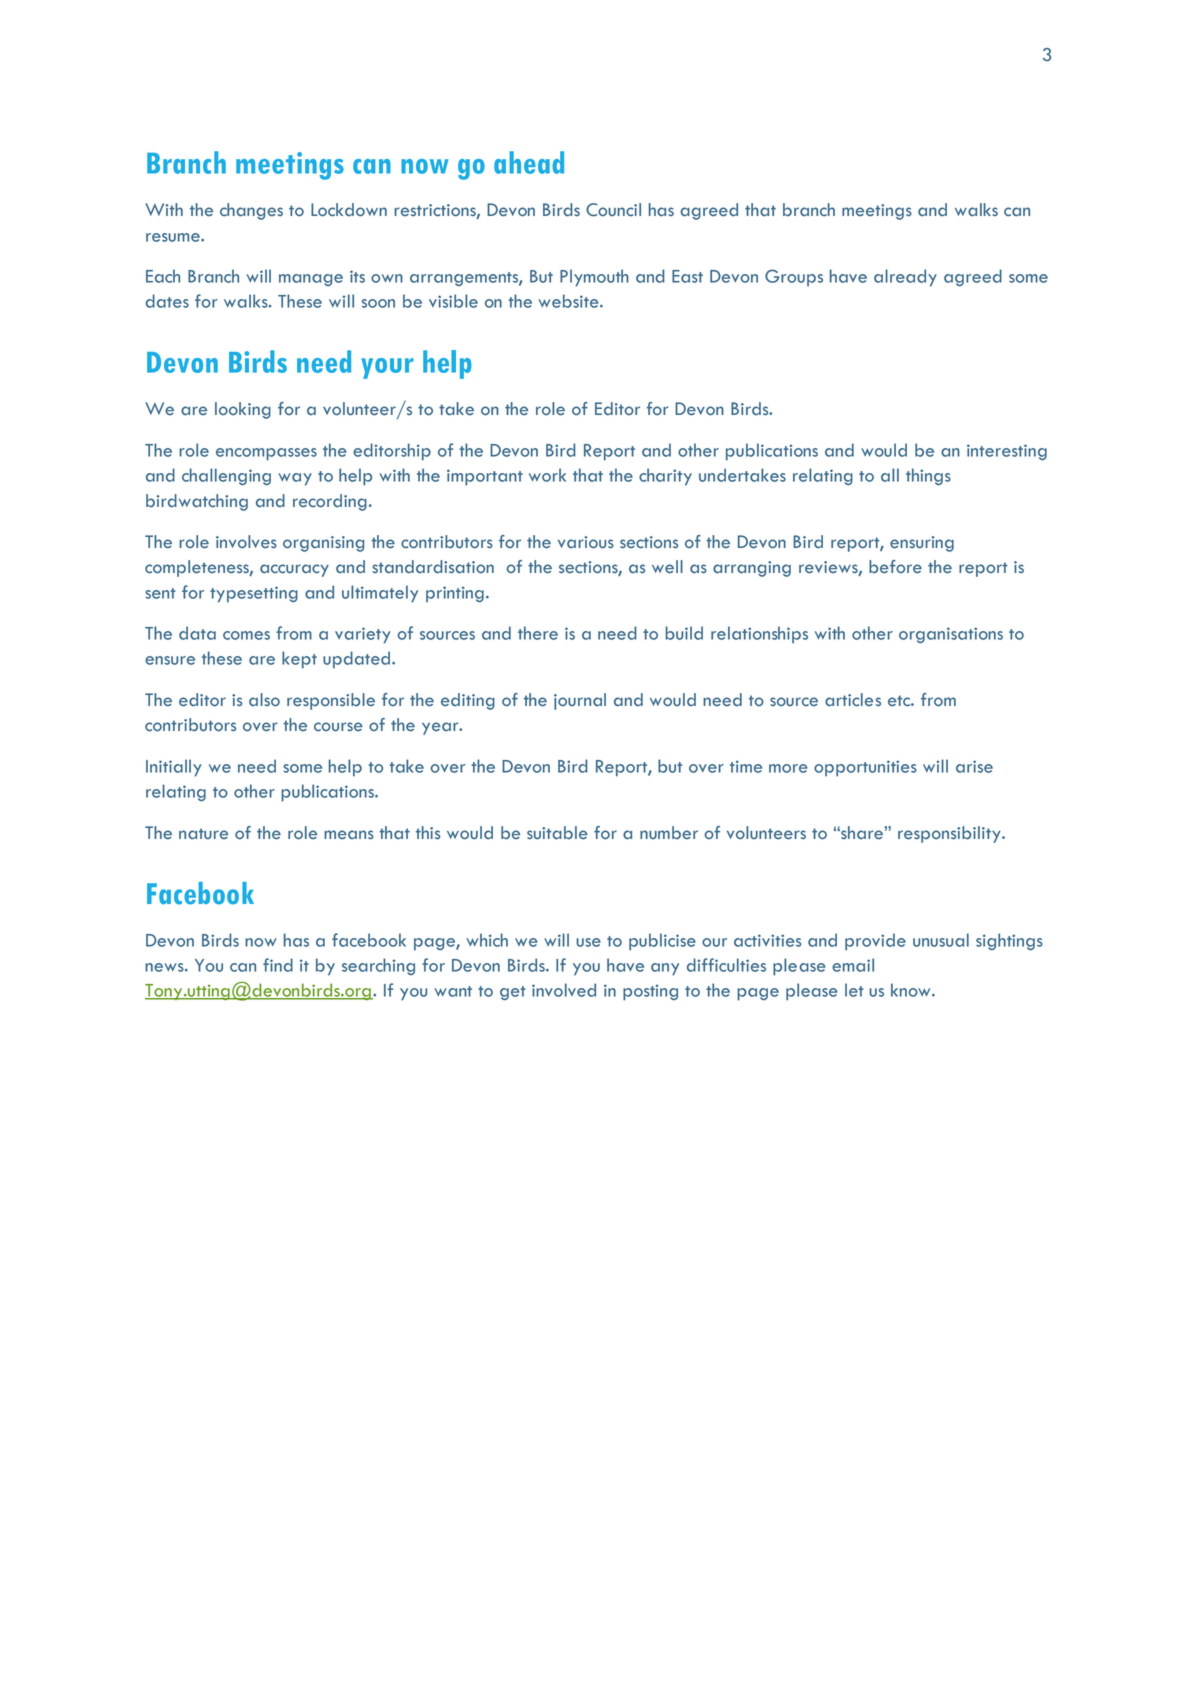 The image size is (1197, 1693). What do you see at coordinates (251, 211) in the document?
I see `changes` at bounding box center [251, 211].
